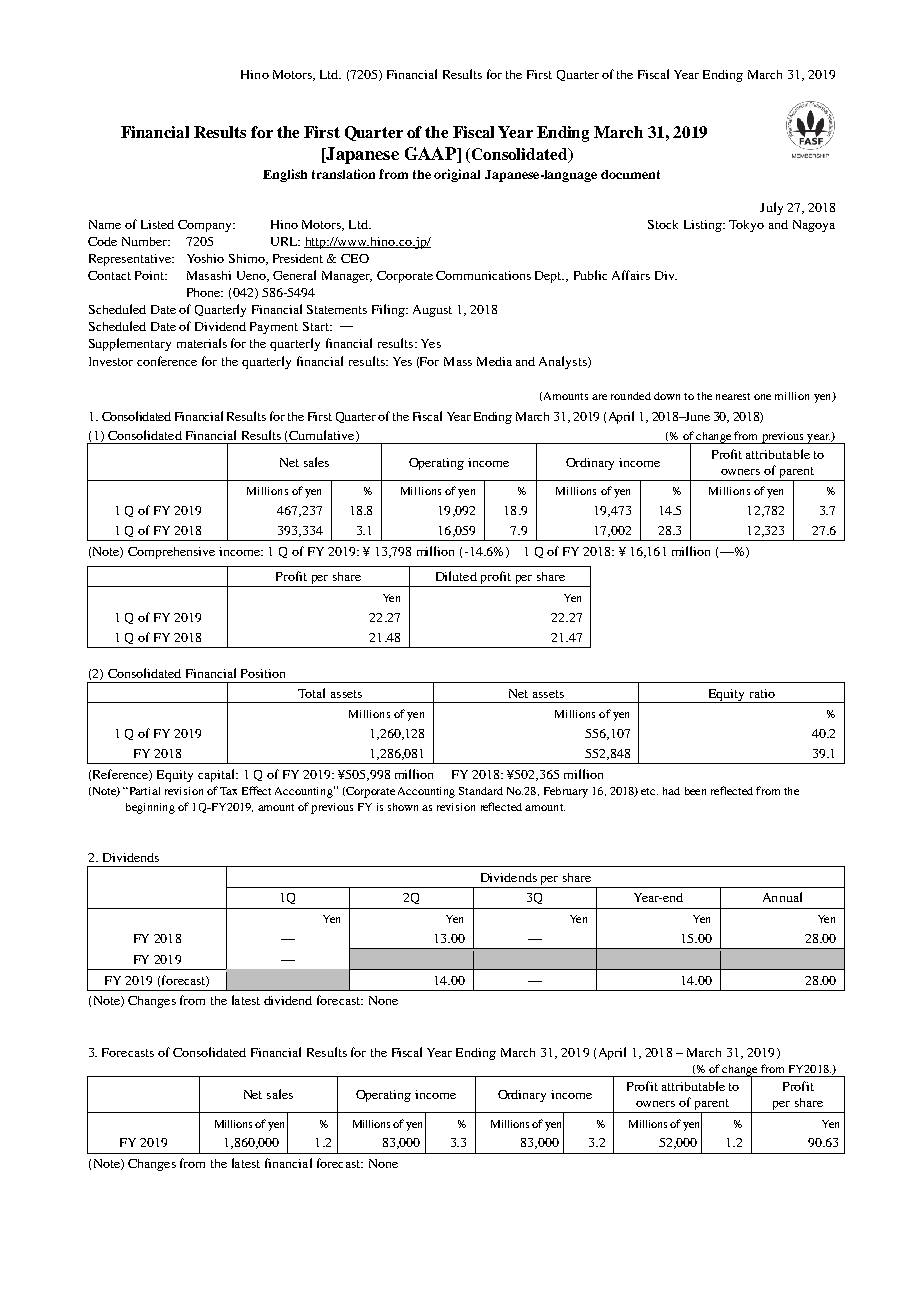 The height and width of the screenshot is (1308, 924). I want to click on nearest, so click(733, 396).
